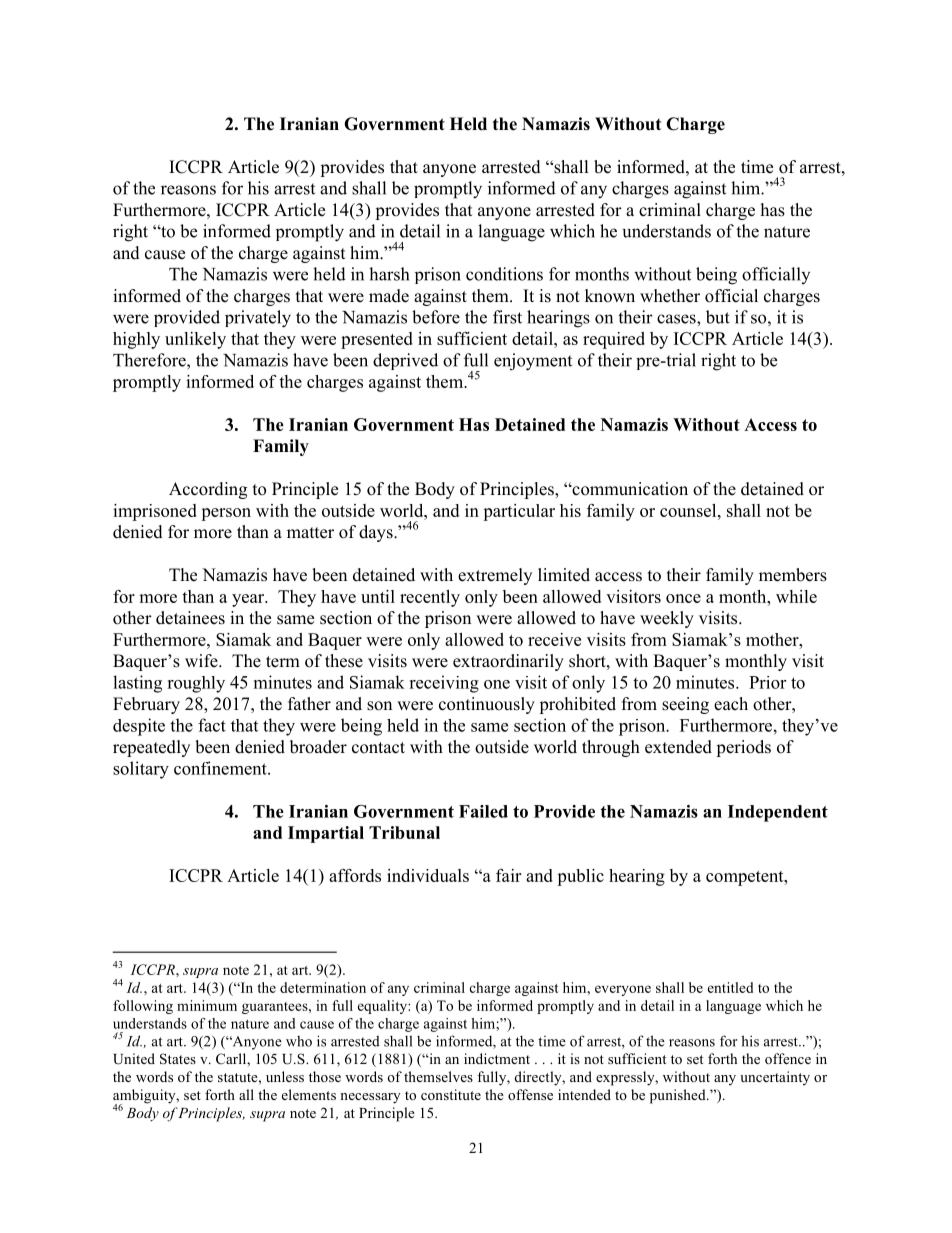  Describe the element at coordinates (436, 317) in the page. I see `before` at that location.
